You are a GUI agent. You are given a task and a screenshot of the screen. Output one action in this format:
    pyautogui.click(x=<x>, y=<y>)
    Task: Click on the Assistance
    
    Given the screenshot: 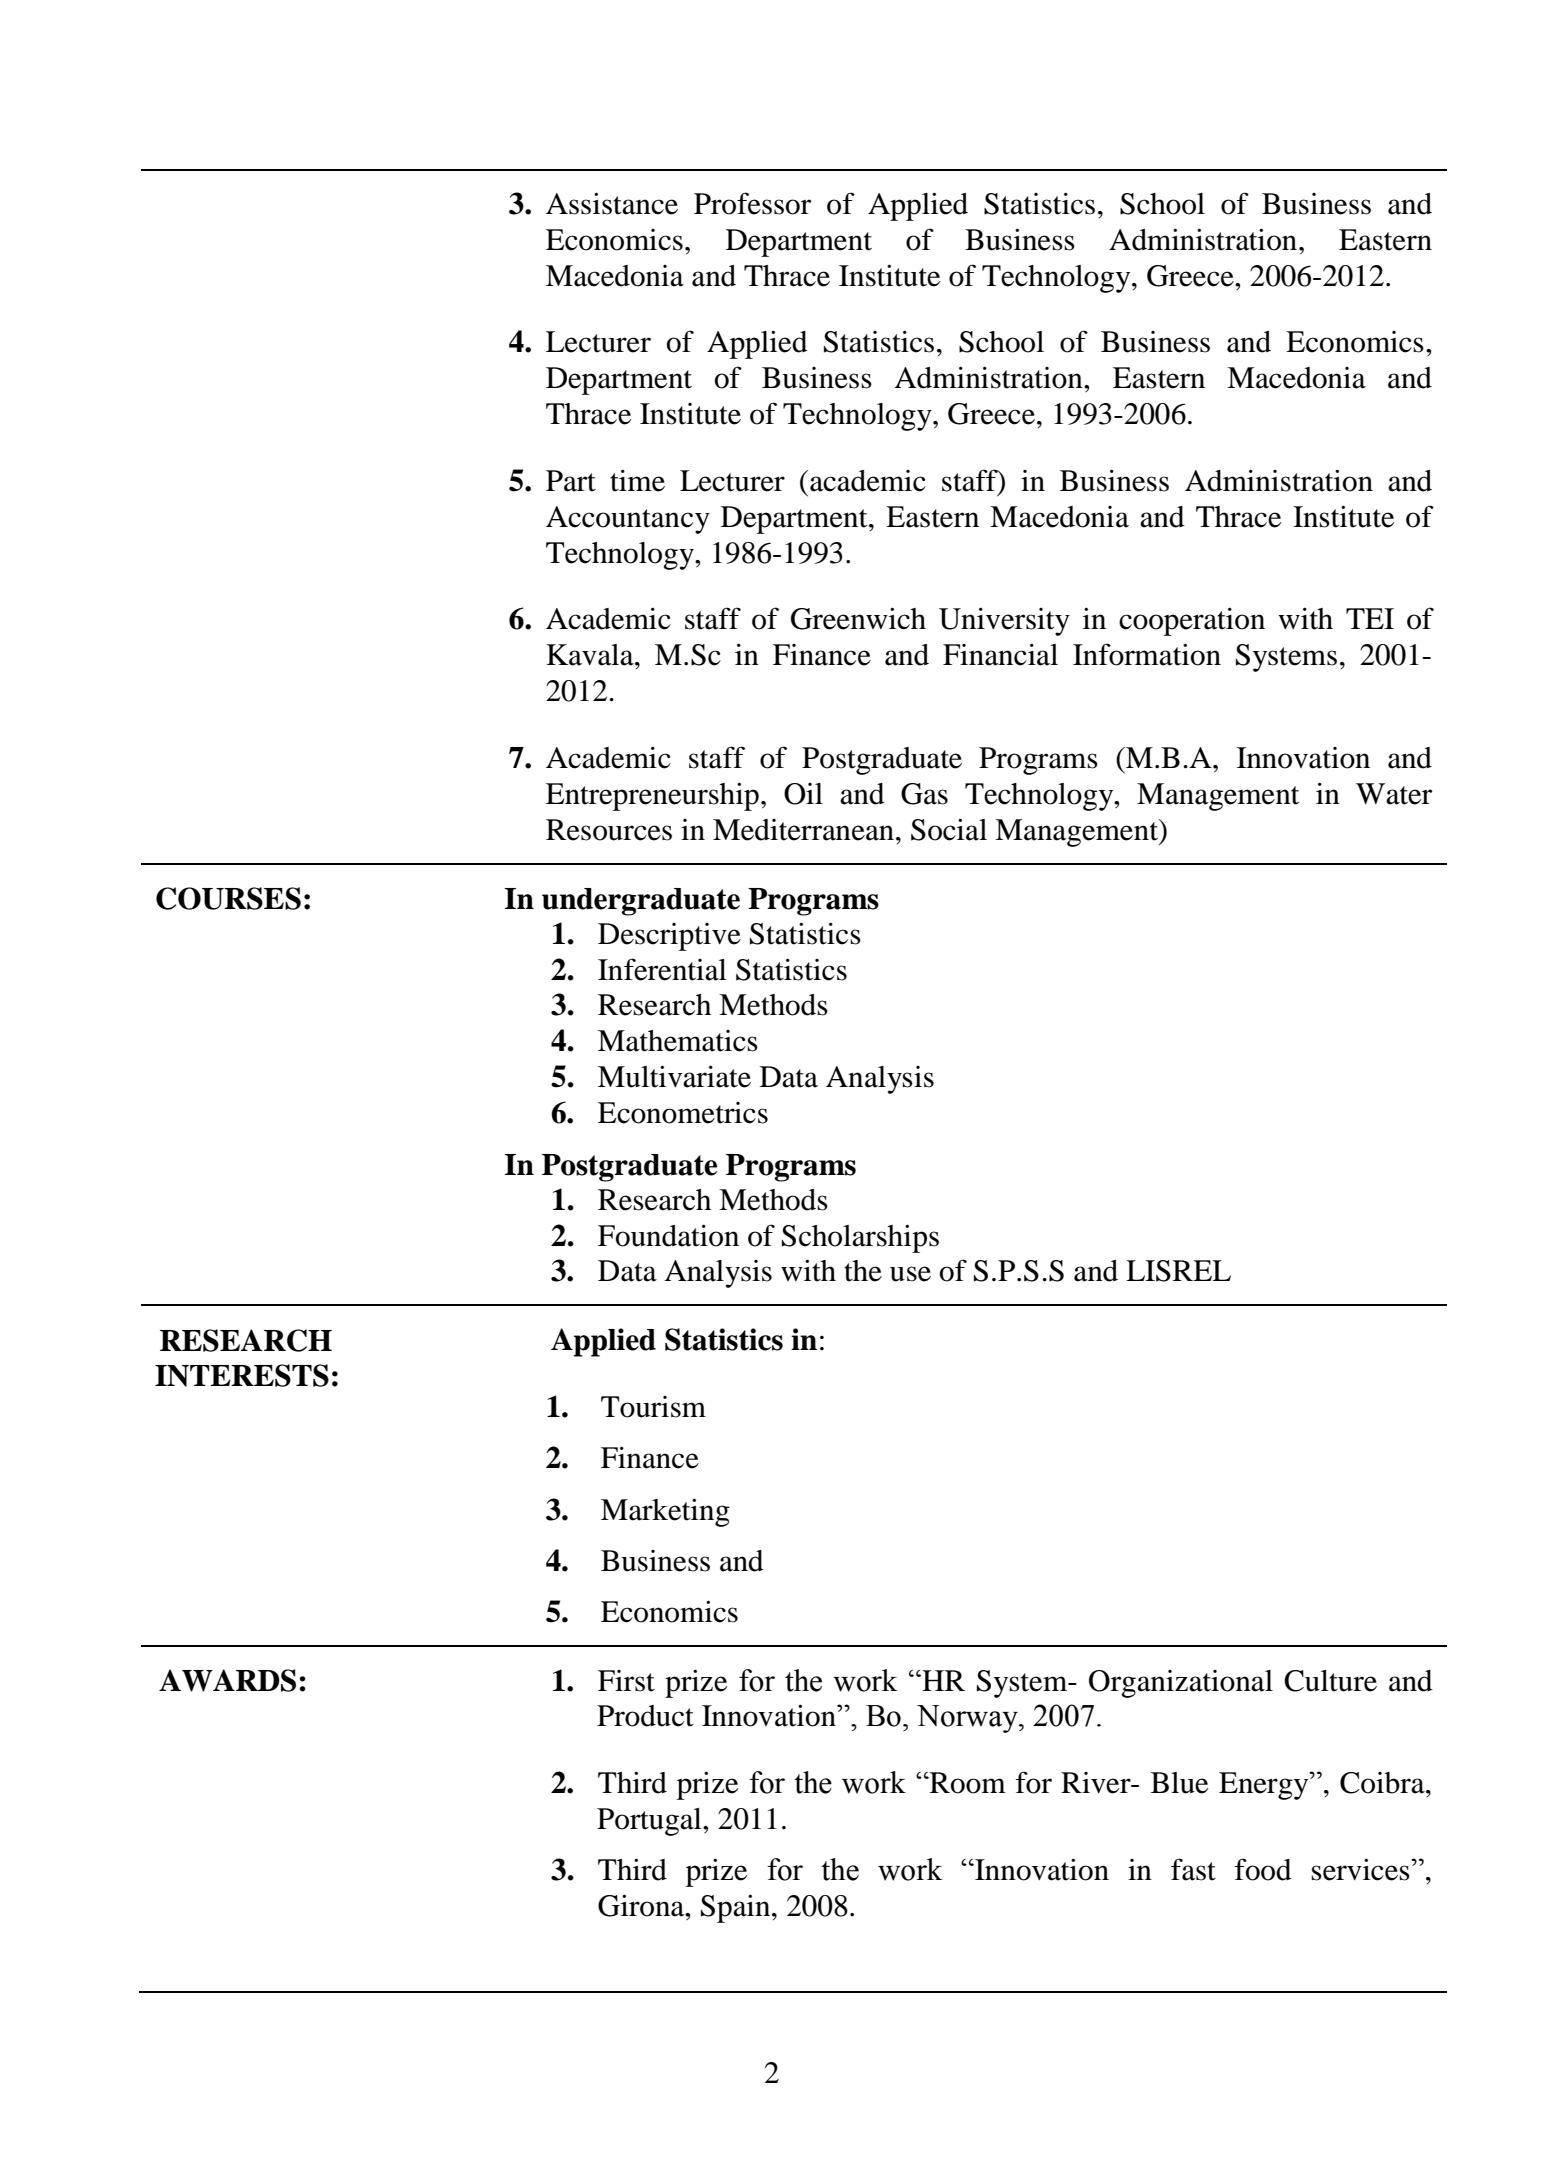 What is the action you would take?
    pyautogui.click(x=612, y=203)
